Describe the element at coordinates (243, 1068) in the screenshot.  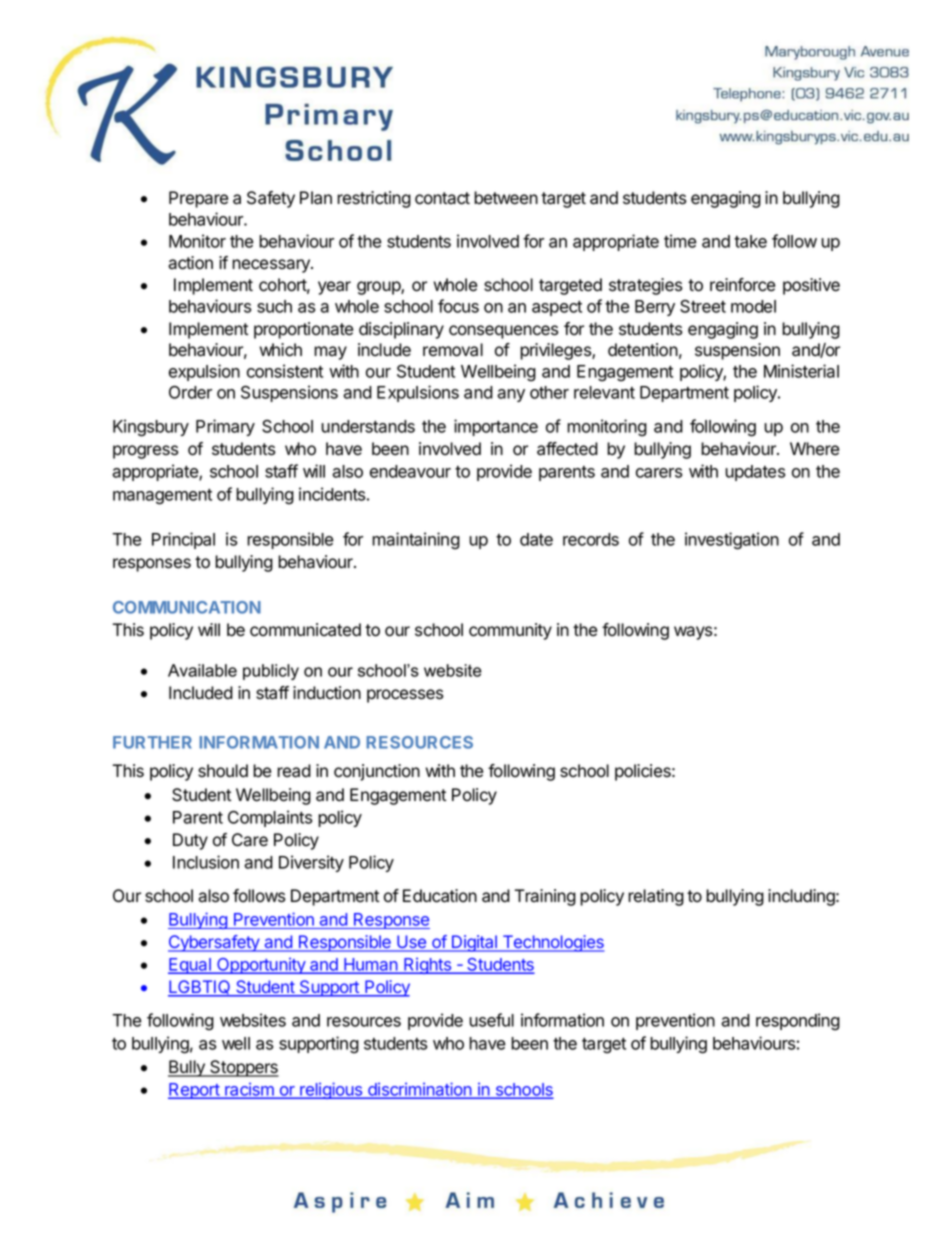
I see `Stoppers` at that location.
